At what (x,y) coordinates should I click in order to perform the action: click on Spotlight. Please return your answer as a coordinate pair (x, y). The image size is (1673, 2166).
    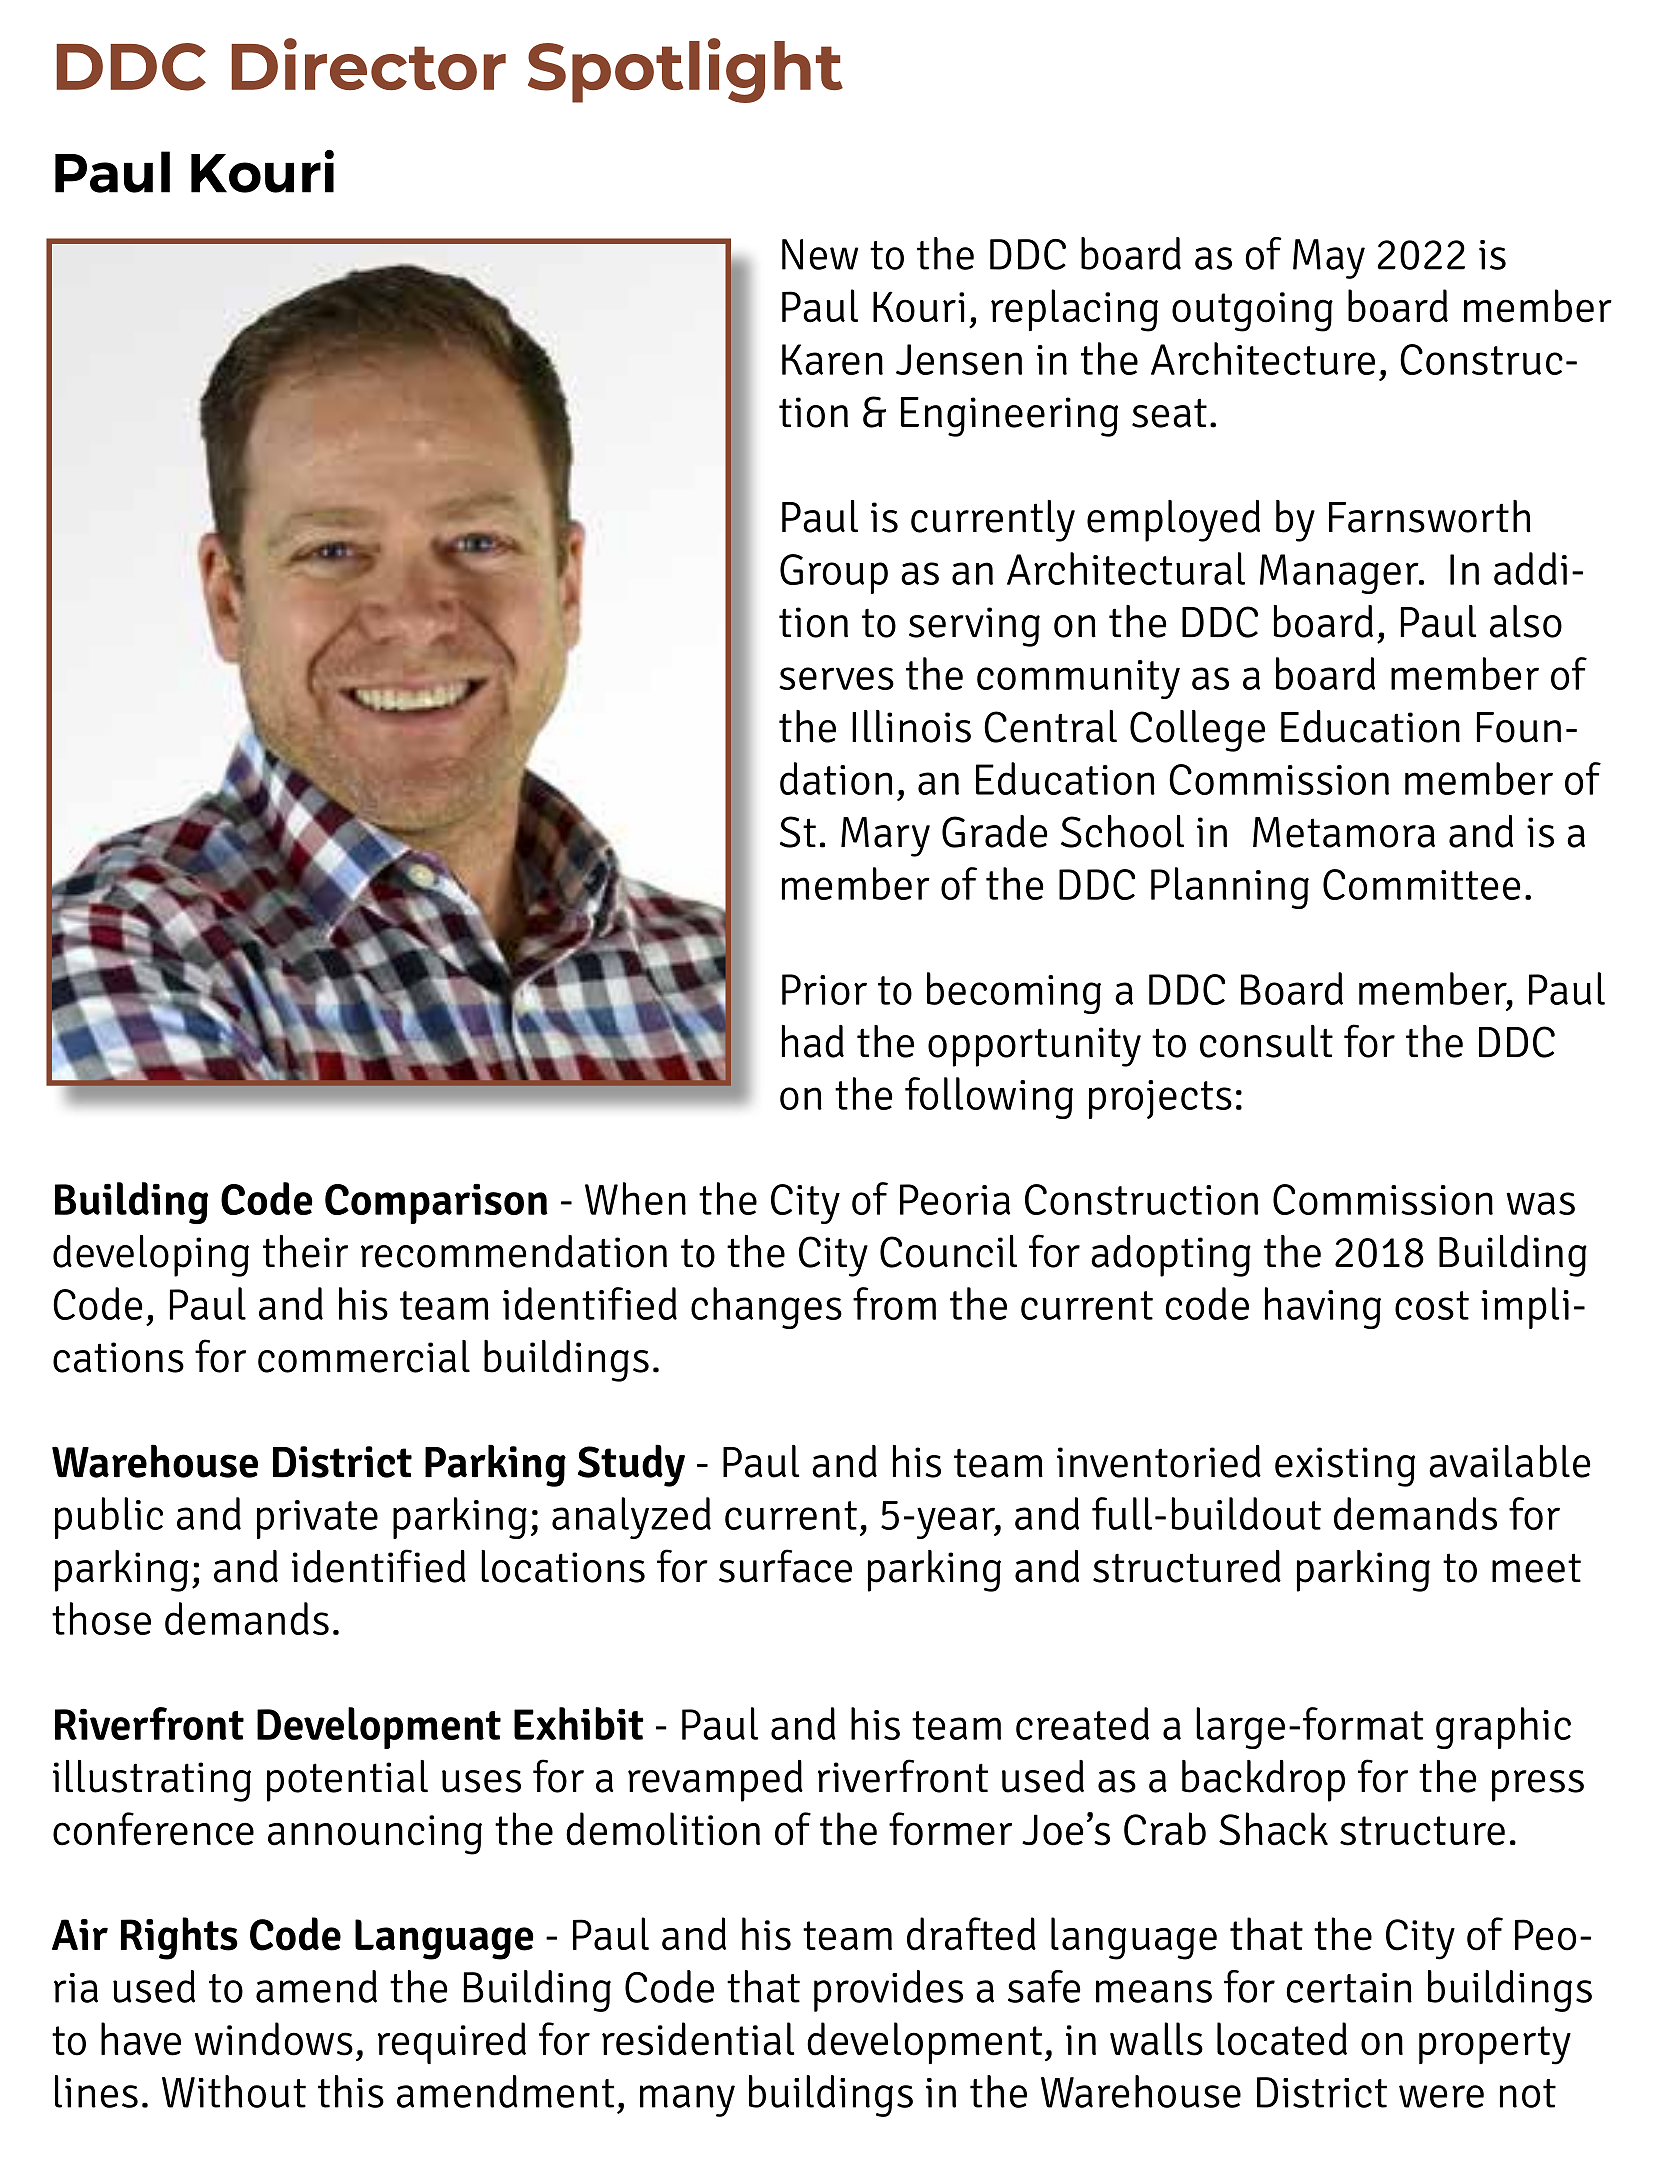
    Looking at the image, I should click on (685, 70).
